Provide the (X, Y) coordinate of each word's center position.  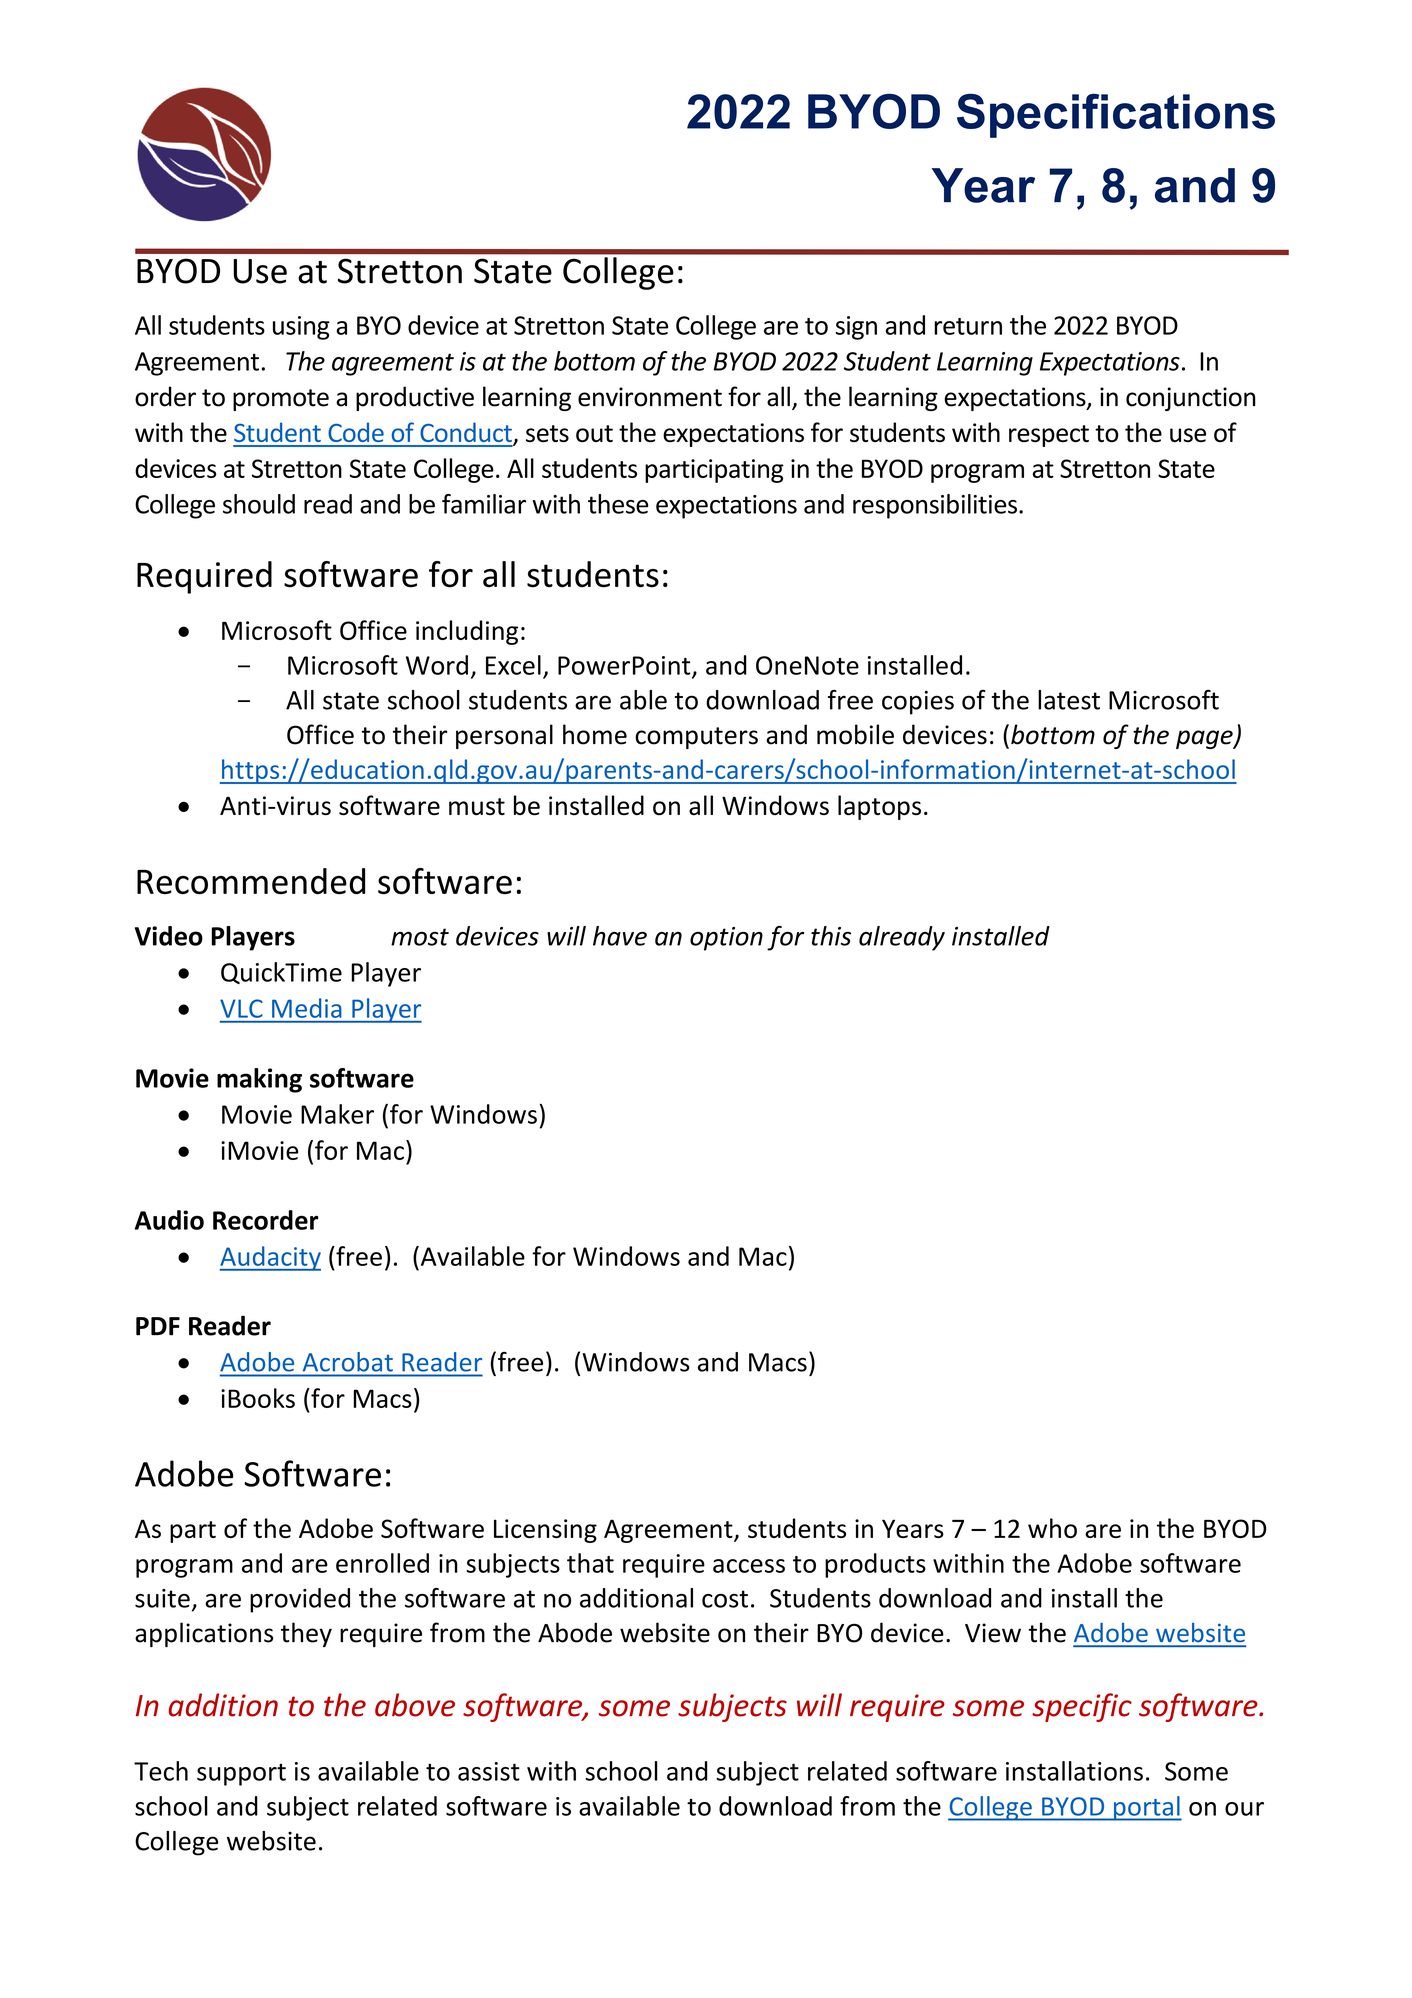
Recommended (251, 881)
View (993, 1633)
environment (650, 397)
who (1052, 1528)
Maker (337, 1114)
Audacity (270, 1258)
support (241, 1775)
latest (1069, 700)
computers (696, 738)
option (726, 939)
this (831, 936)
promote (281, 400)
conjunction (1191, 399)
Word (437, 665)
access (749, 1566)
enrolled (382, 1563)
